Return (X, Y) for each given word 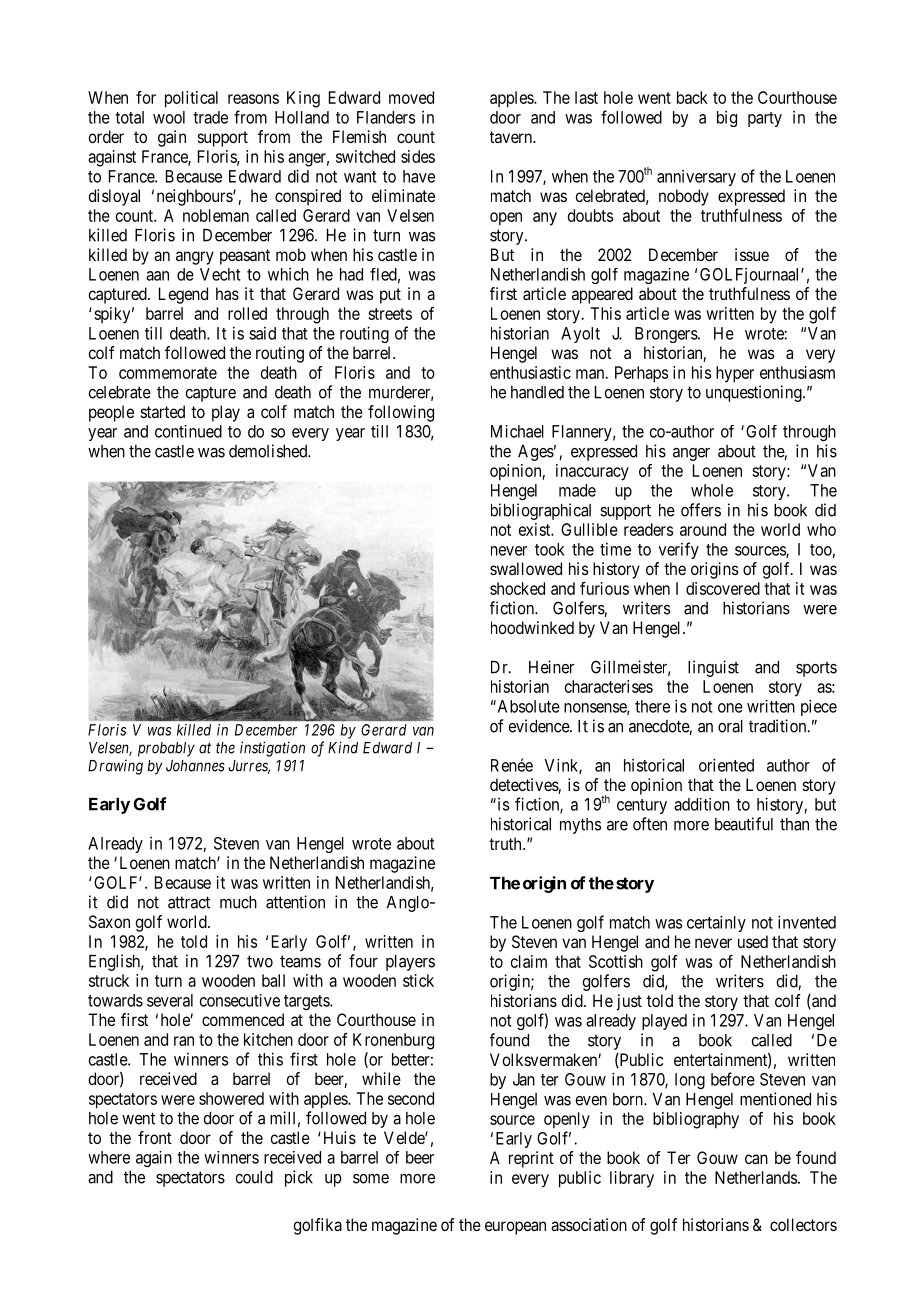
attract (189, 902)
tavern (512, 137)
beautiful (744, 824)
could (254, 1177)
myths (580, 826)
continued (188, 431)
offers (701, 510)
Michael (517, 431)
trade (210, 117)
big (727, 119)
